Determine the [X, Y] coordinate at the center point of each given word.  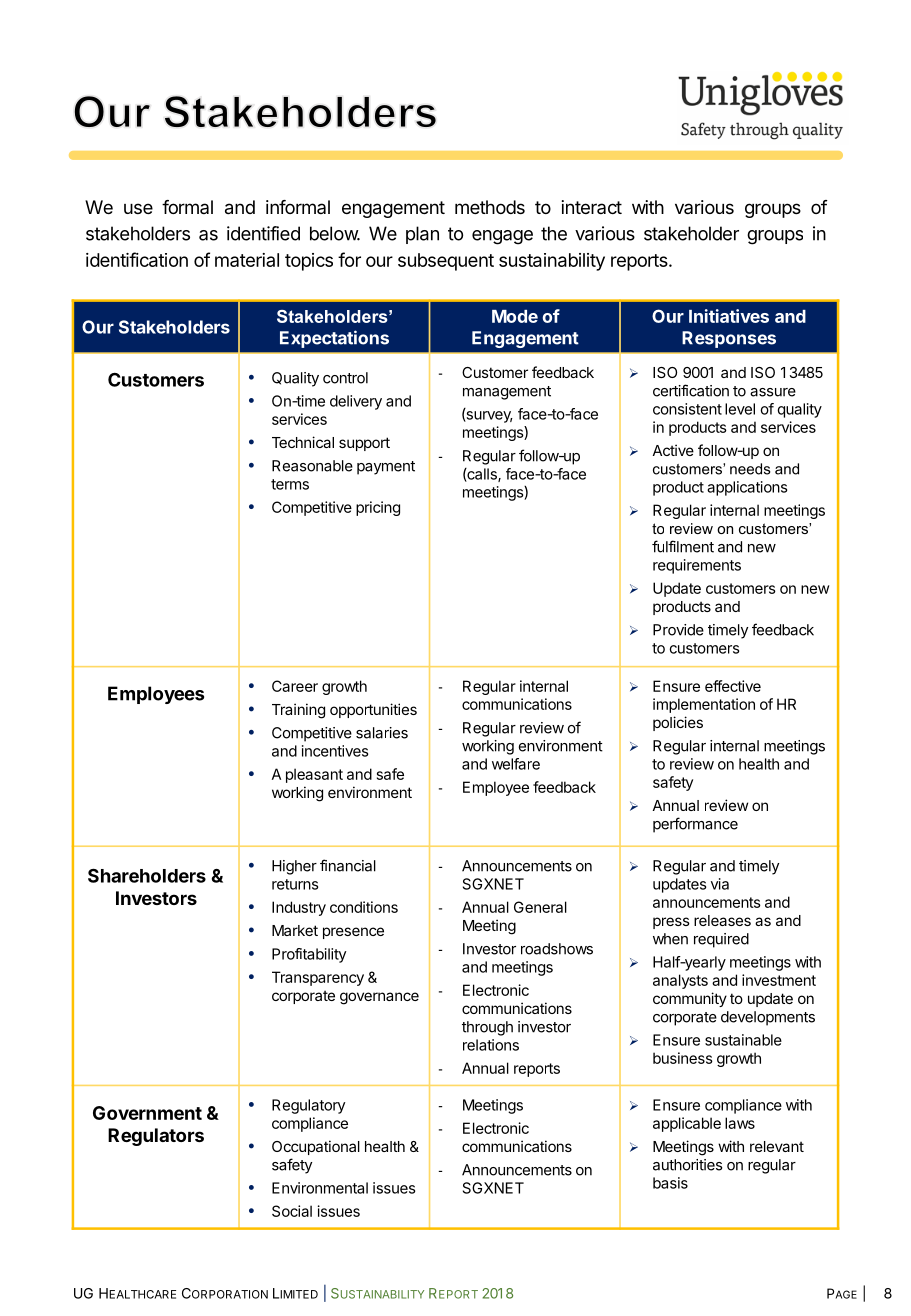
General [540, 907]
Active [673, 450]
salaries [382, 733]
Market [295, 930]
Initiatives [729, 316]
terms [290, 484]
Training [298, 711]
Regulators [156, 1137]
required [721, 940]
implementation [704, 705]
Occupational [316, 1147]
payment [386, 468]
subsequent [446, 262]
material [247, 260]
